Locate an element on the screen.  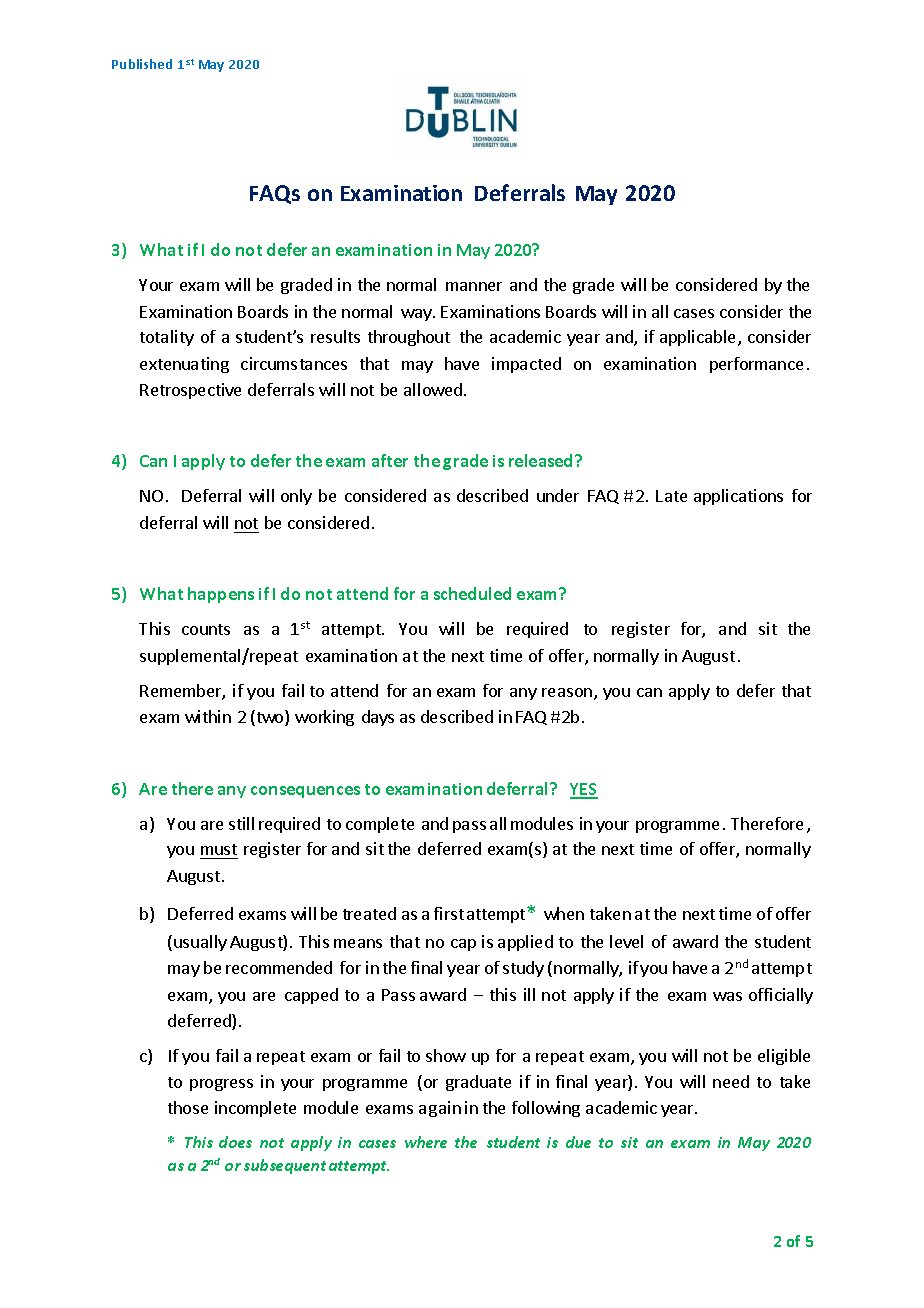
within is located at coordinates (208, 716).
